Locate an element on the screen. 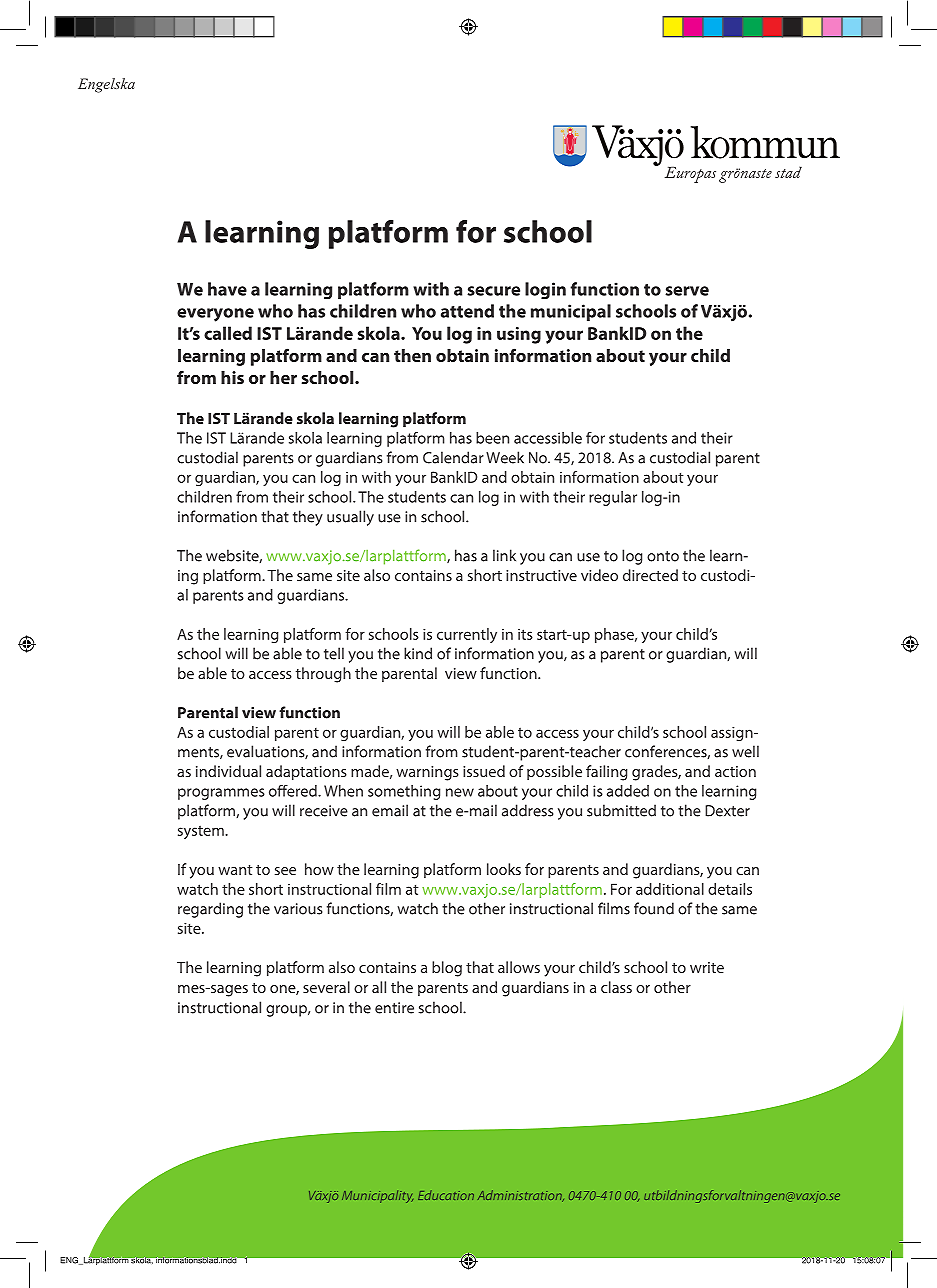 Image resolution: width=937 pixels, height=1288 pixels. something is located at coordinates (404, 792).
